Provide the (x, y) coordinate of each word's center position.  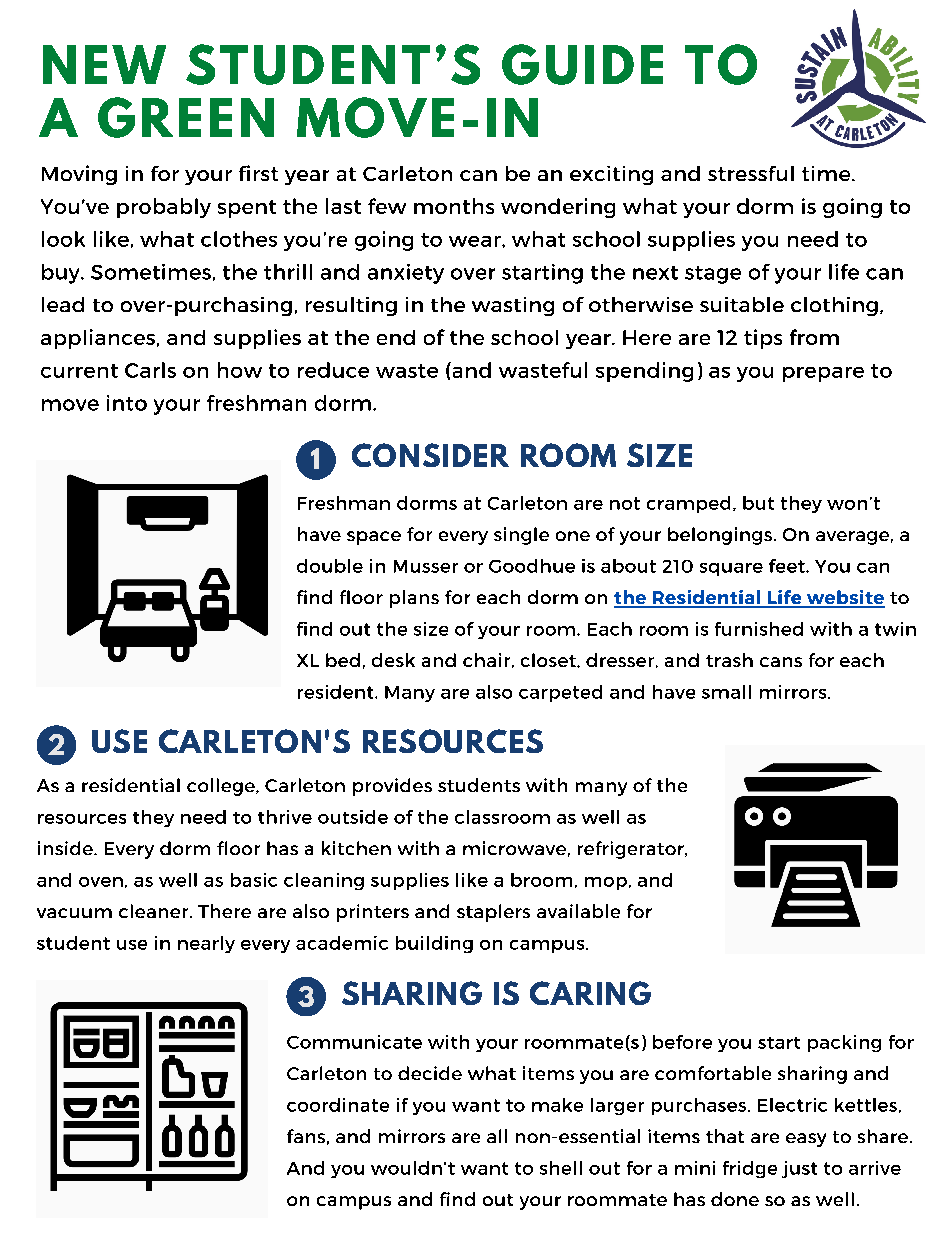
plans (414, 599)
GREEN (186, 117)
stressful (751, 173)
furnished (759, 629)
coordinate (338, 1105)
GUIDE (582, 64)
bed (343, 660)
